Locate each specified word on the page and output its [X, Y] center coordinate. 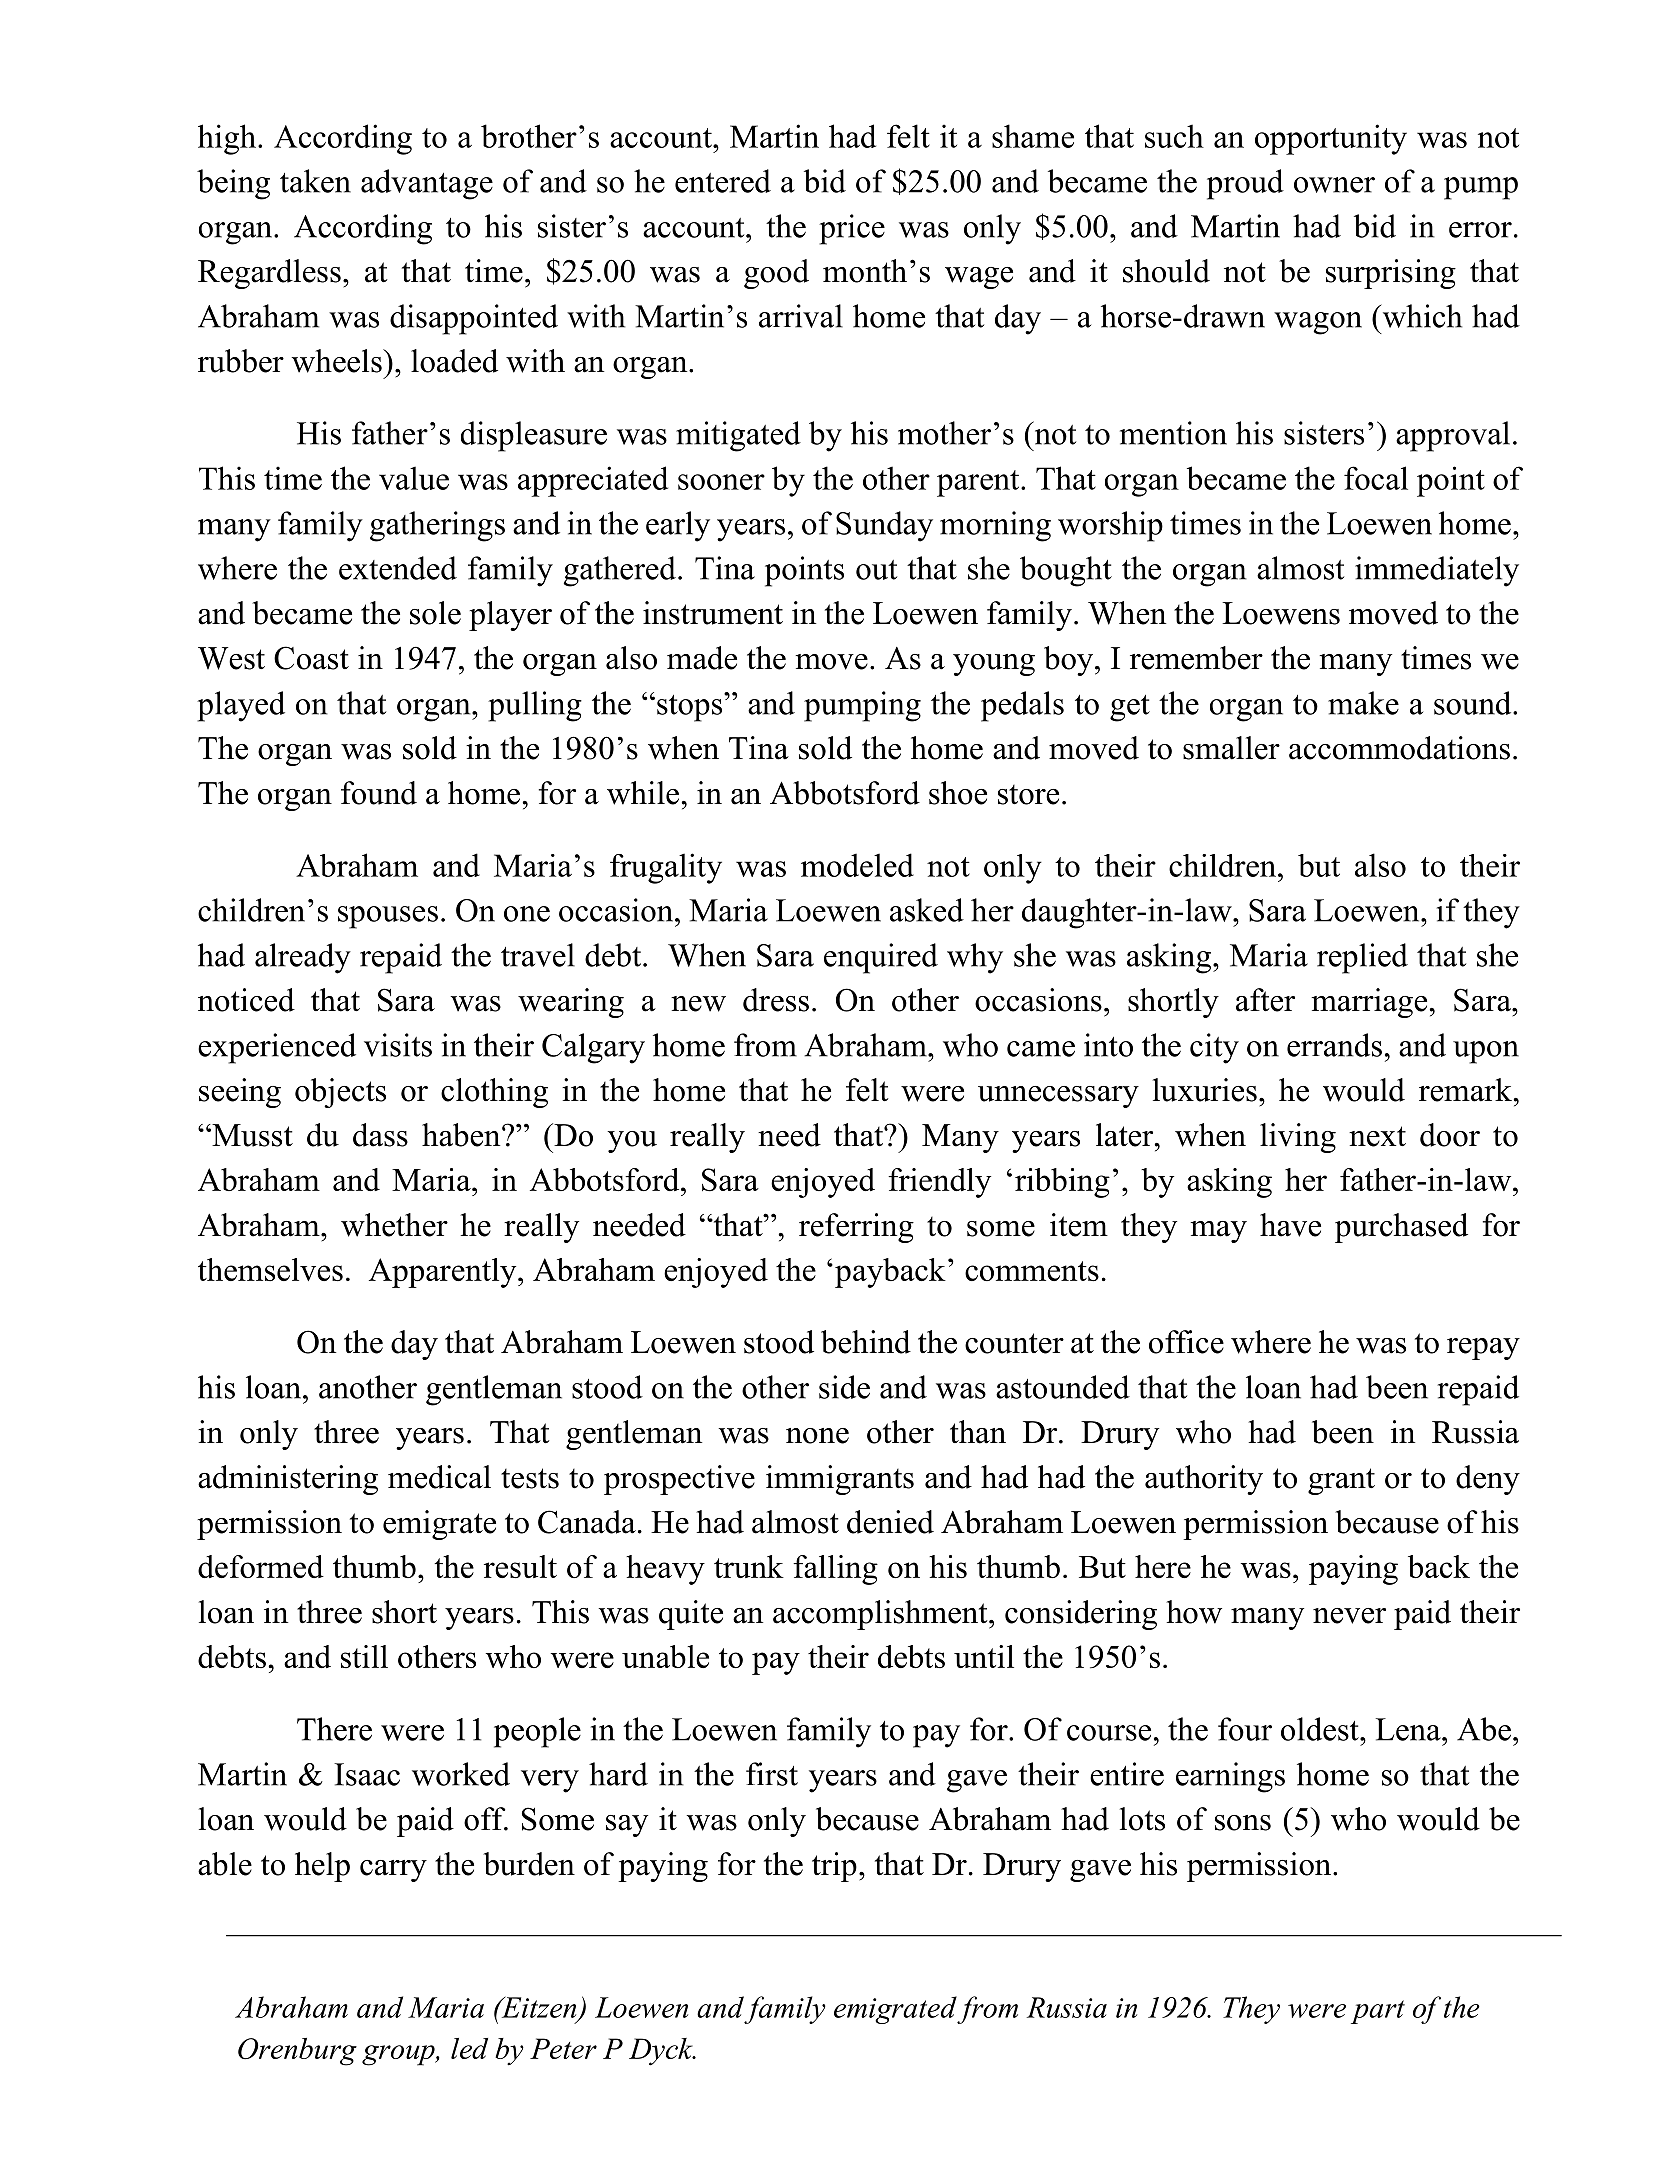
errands [1334, 1045]
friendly [939, 1183]
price [852, 229]
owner [1334, 185]
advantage [427, 184]
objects [340, 1093]
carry [393, 1871]
